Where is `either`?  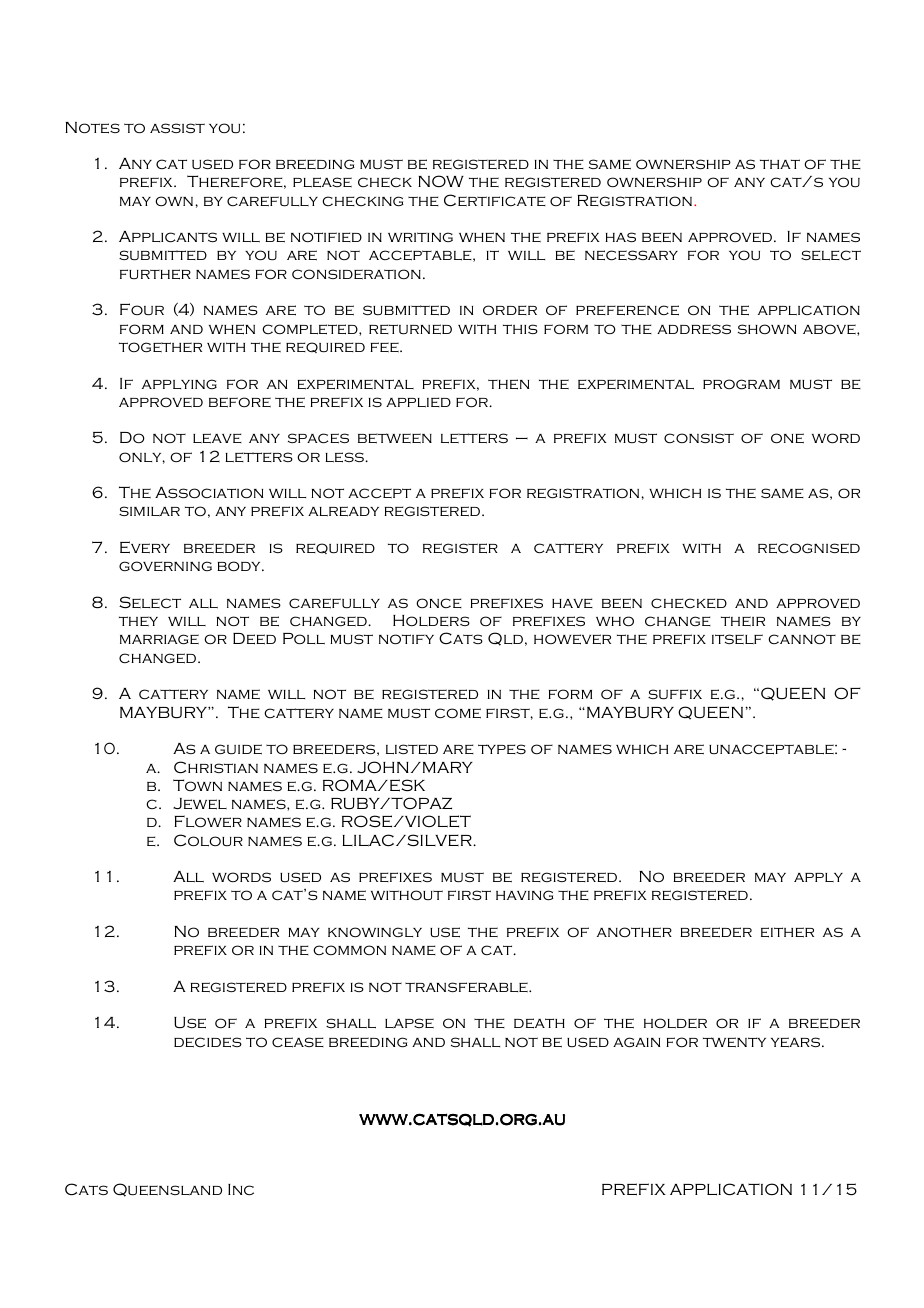 either is located at coordinates (787, 932).
